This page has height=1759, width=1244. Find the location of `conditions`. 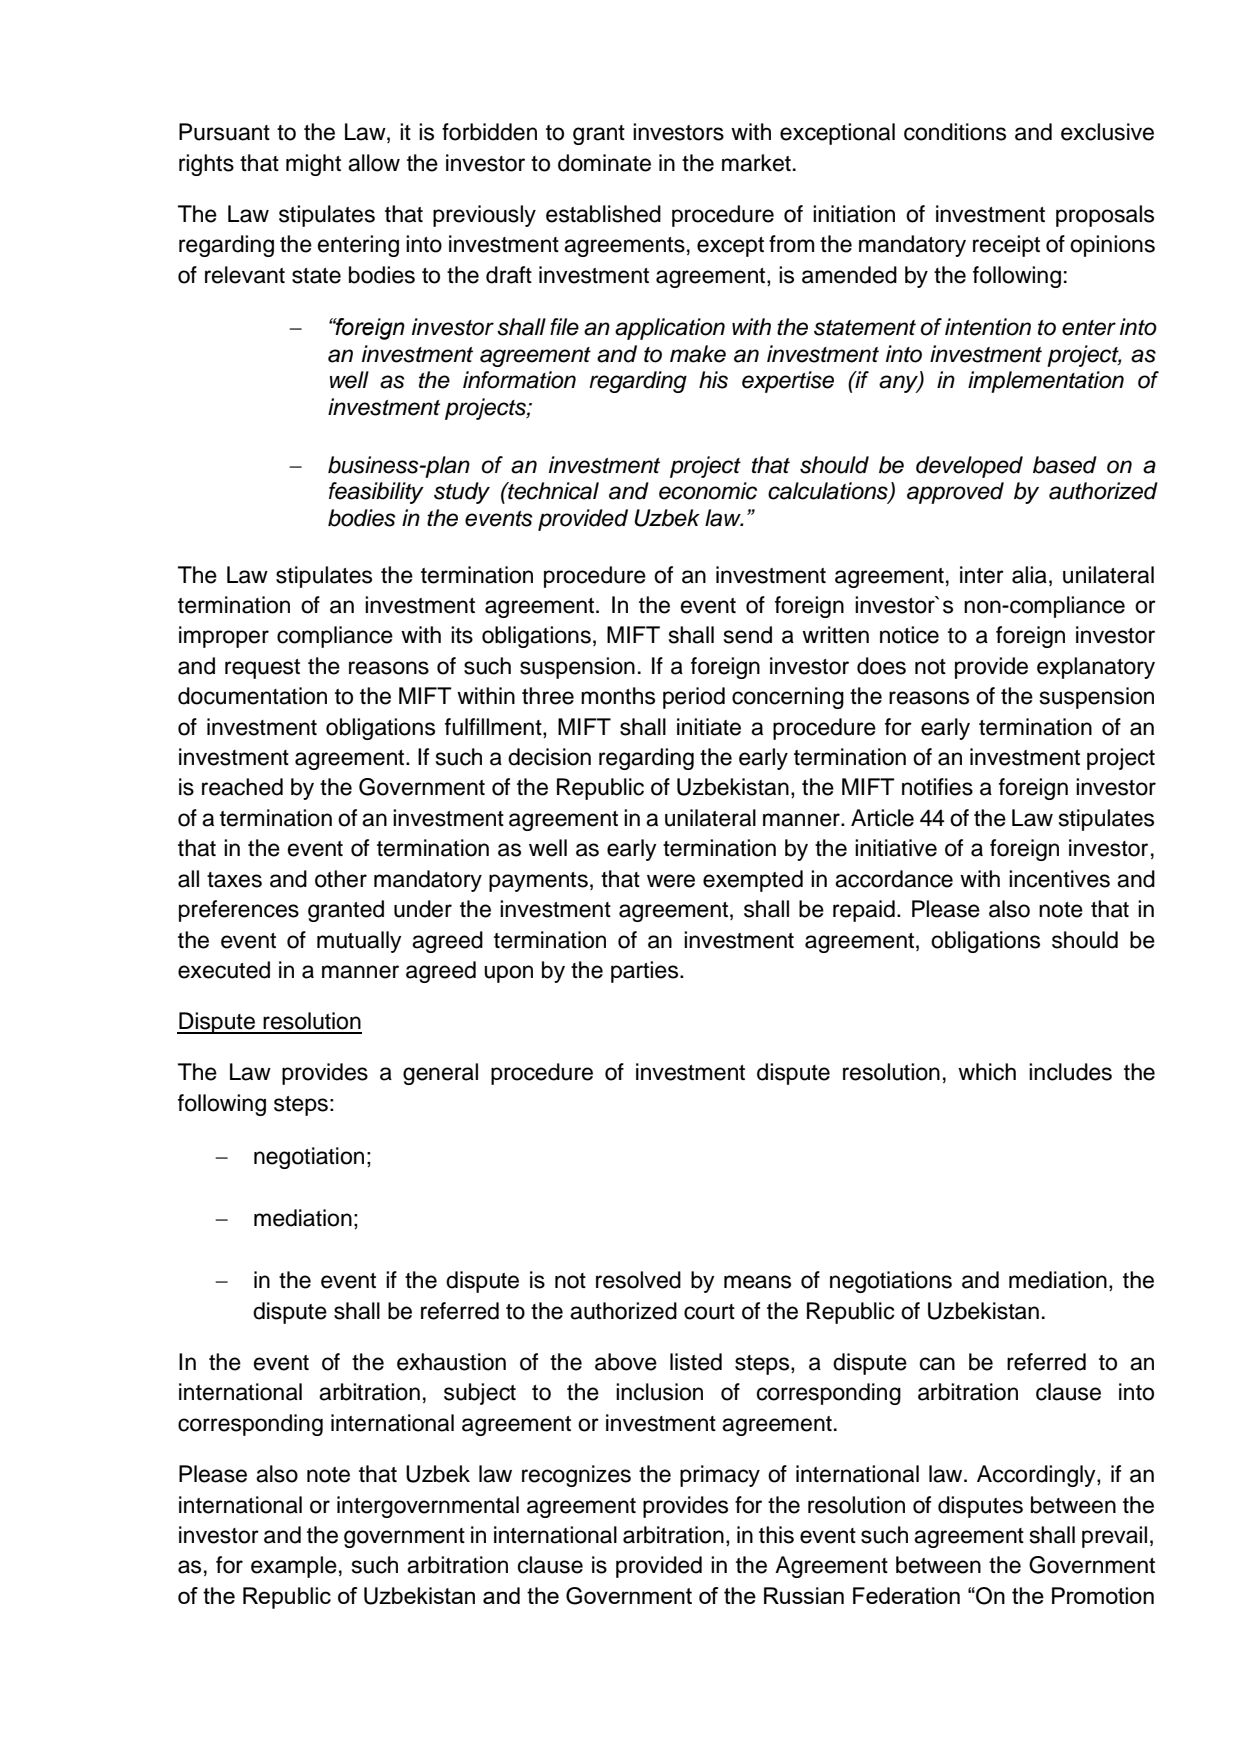

conditions is located at coordinates (955, 132).
